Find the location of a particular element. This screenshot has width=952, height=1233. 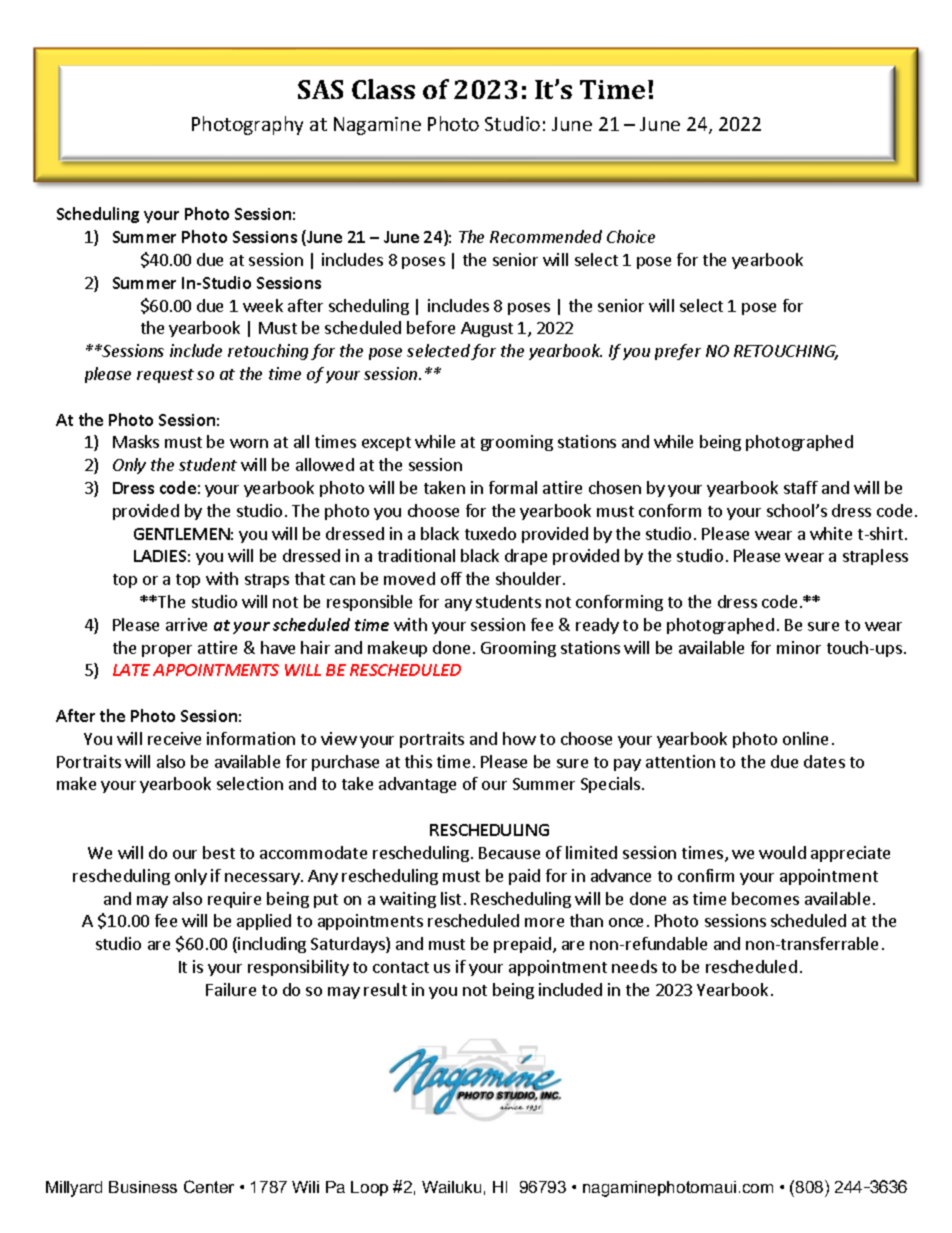

request is located at coordinates (165, 376).
